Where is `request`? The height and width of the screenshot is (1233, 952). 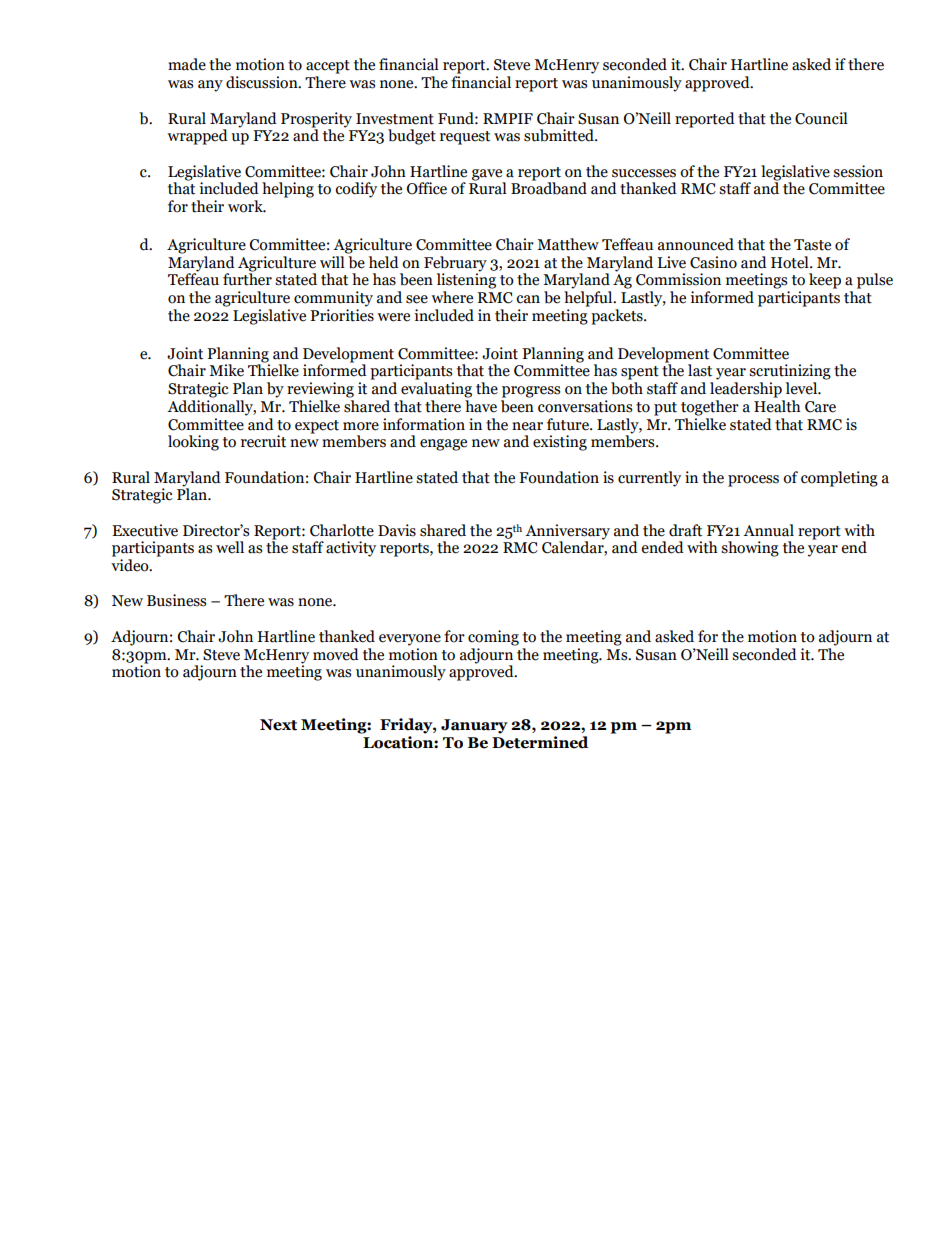 request is located at coordinates (465, 138).
